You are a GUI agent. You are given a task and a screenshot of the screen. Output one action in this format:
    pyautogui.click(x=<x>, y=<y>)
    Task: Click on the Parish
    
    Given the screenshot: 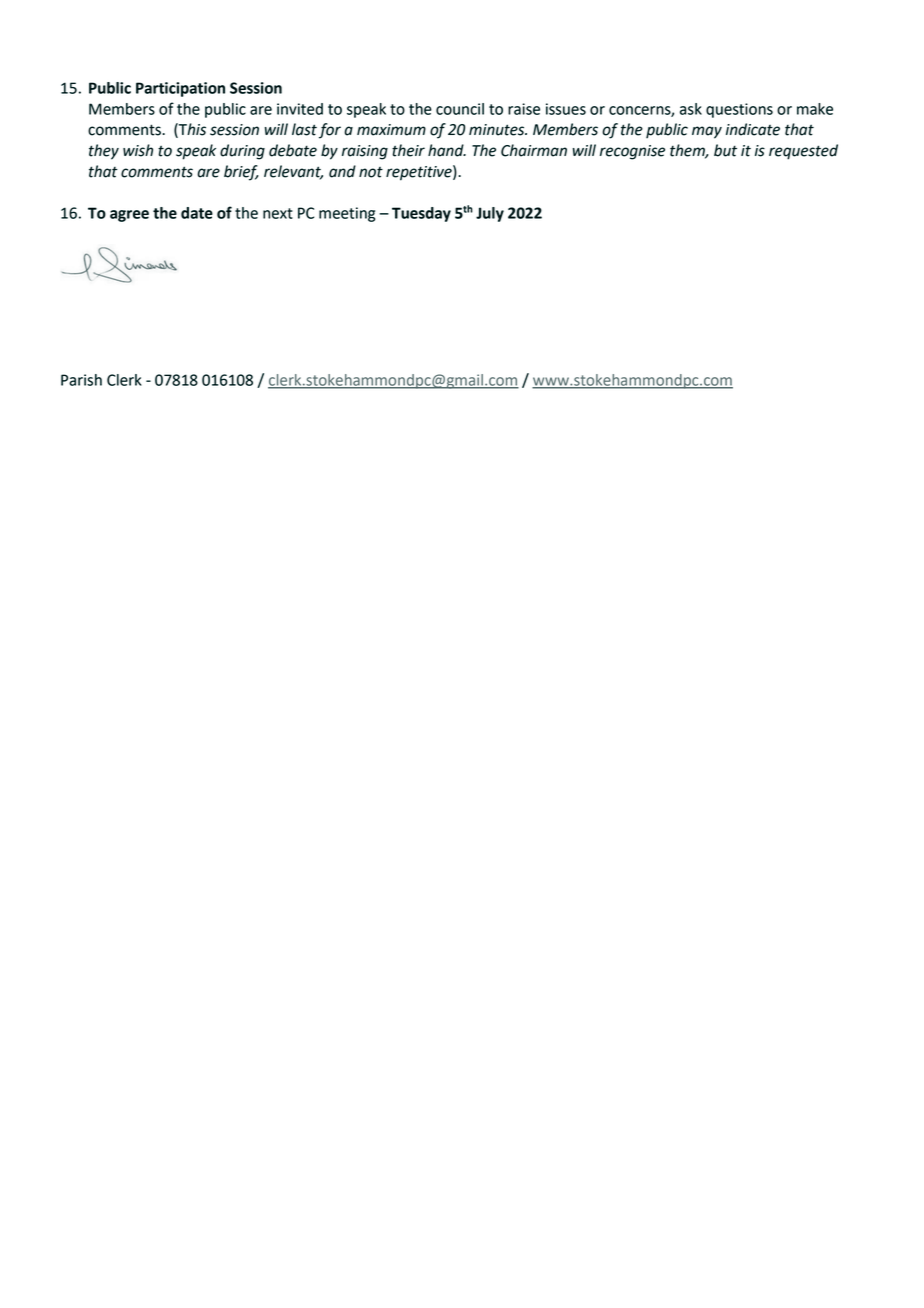 What is the action you would take?
    pyautogui.click(x=81, y=380)
